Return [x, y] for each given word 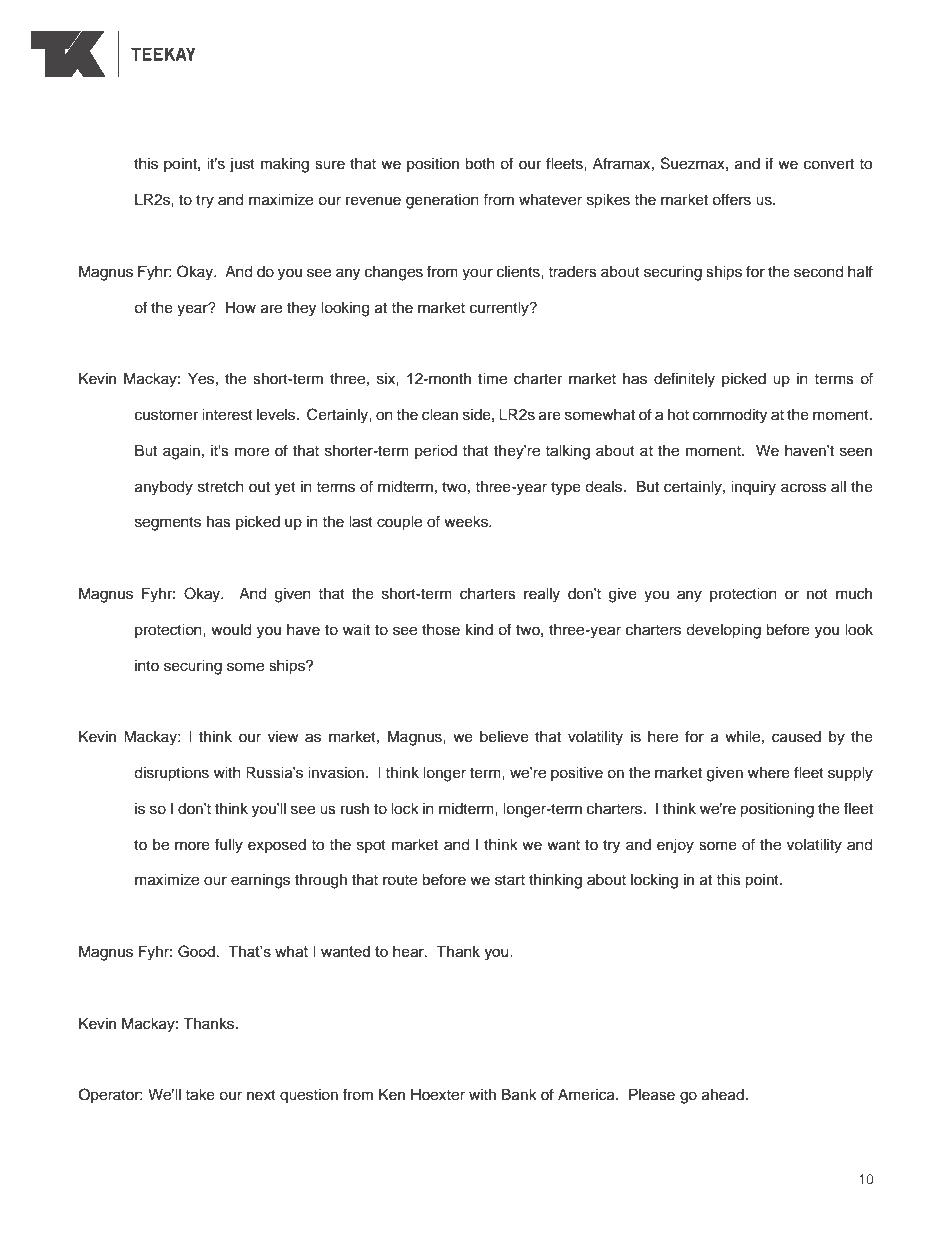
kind [479, 629]
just [242, 165]
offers [731, 199]
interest [227, 415]
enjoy [675, 846]
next [261, 1095]
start [510, 880]
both [480, 164]
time [492, 379]
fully [229, 846]
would [231, 630]
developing [723, 631]
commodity [730, 416]
